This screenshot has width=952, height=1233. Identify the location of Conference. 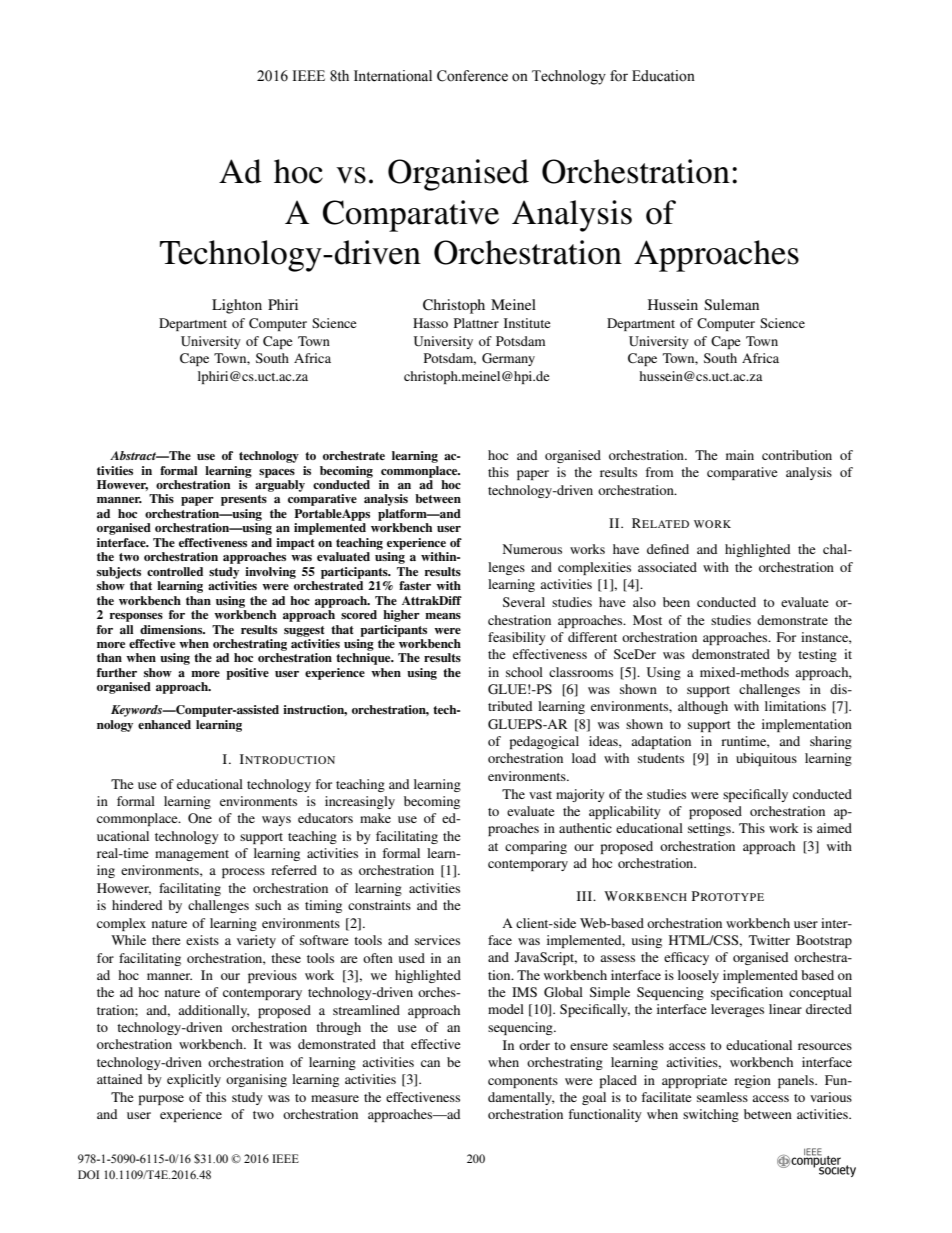
(472, 76).
